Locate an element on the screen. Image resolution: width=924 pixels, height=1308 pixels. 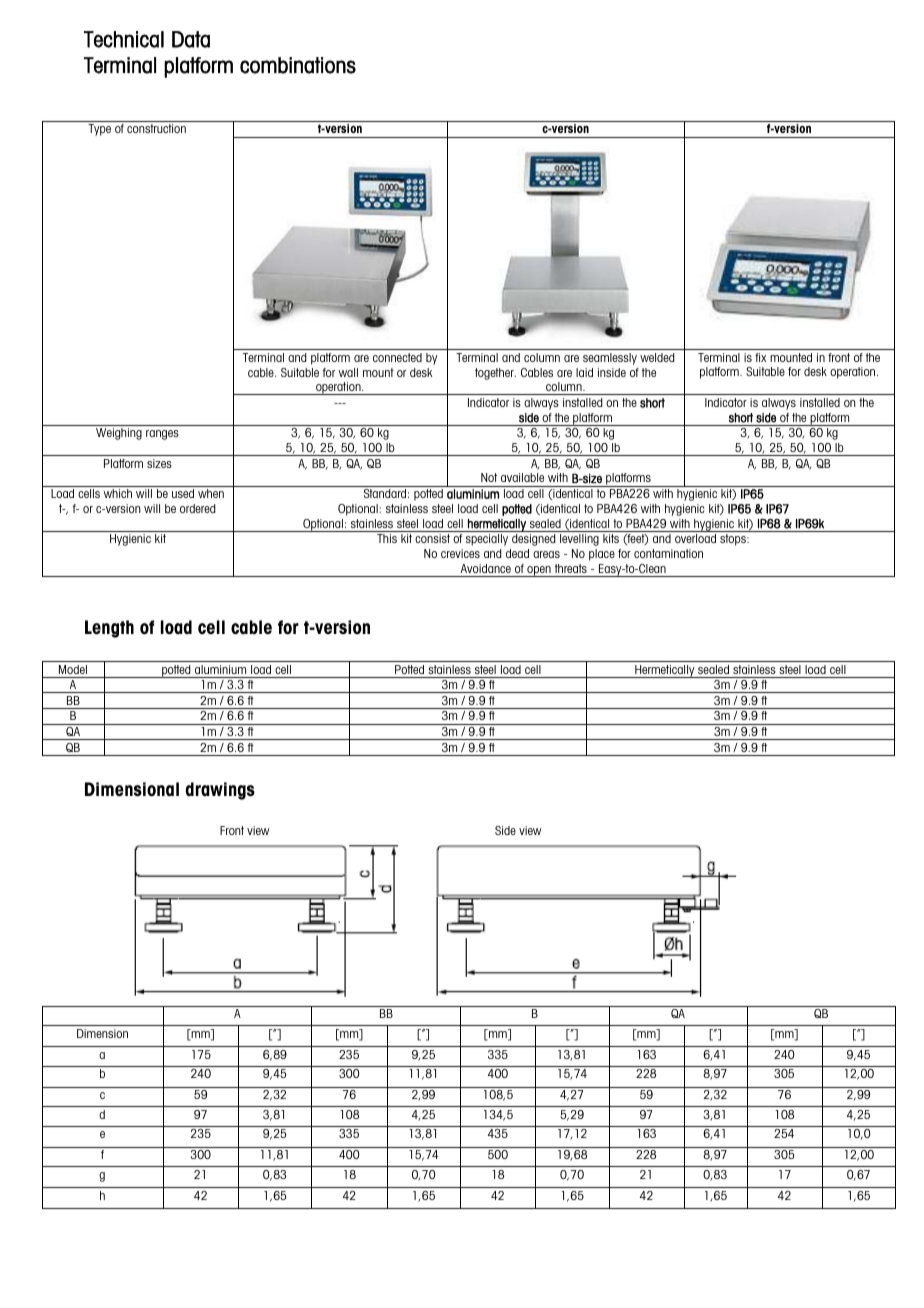
laid is located at coordinates (584, 372).
